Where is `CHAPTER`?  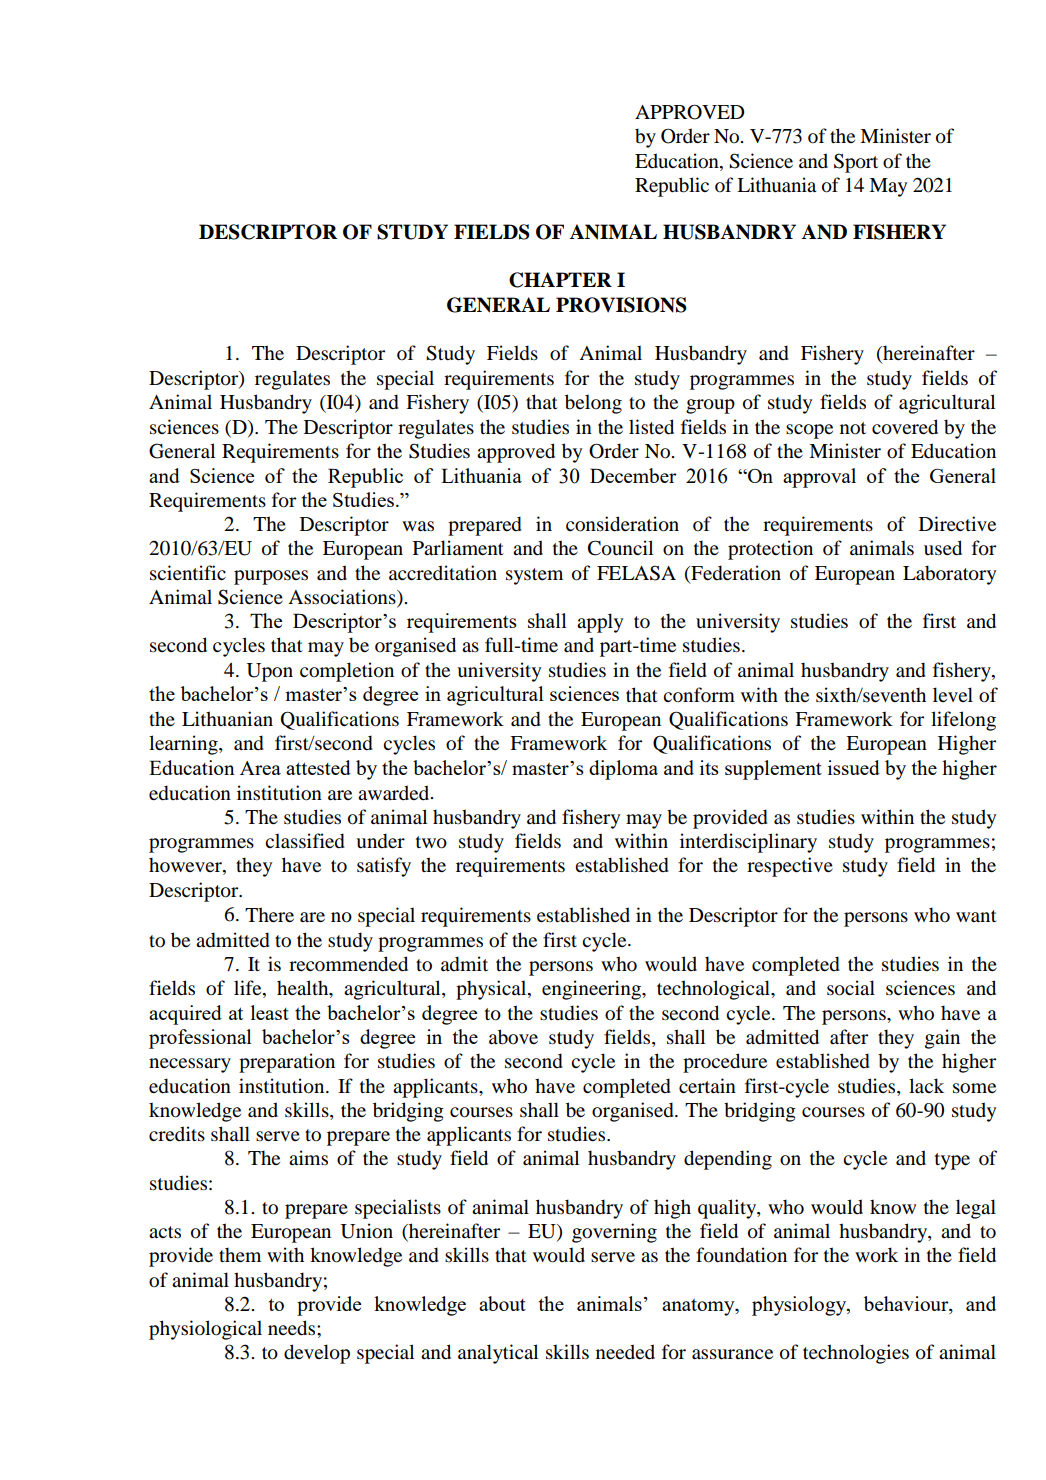
CHAPTER is located at coordinates (560, 280).
